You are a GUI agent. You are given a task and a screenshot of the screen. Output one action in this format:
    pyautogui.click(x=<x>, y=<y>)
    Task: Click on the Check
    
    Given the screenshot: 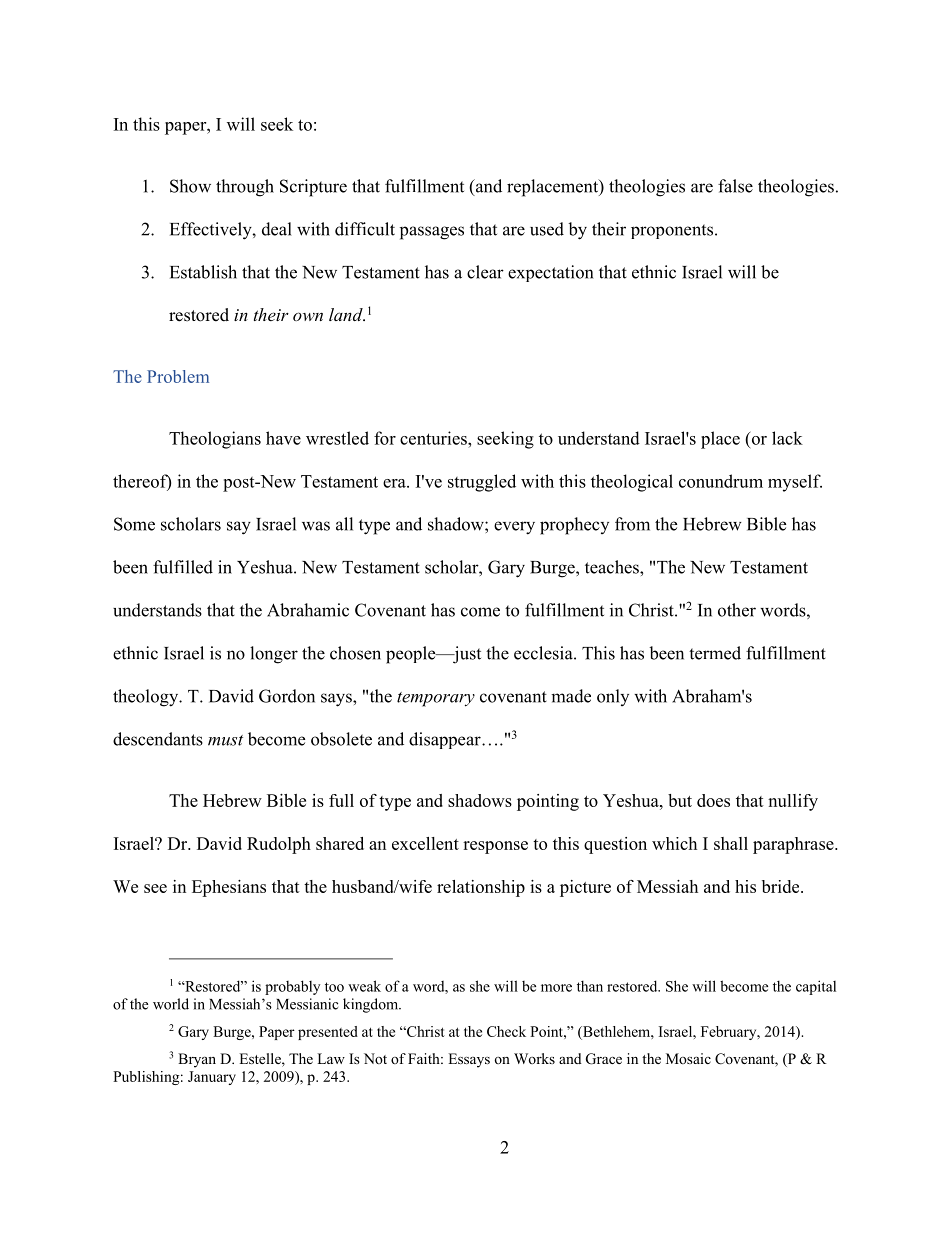 What is the action you would take?
    pyautogui.click(x=506, y=1031)
